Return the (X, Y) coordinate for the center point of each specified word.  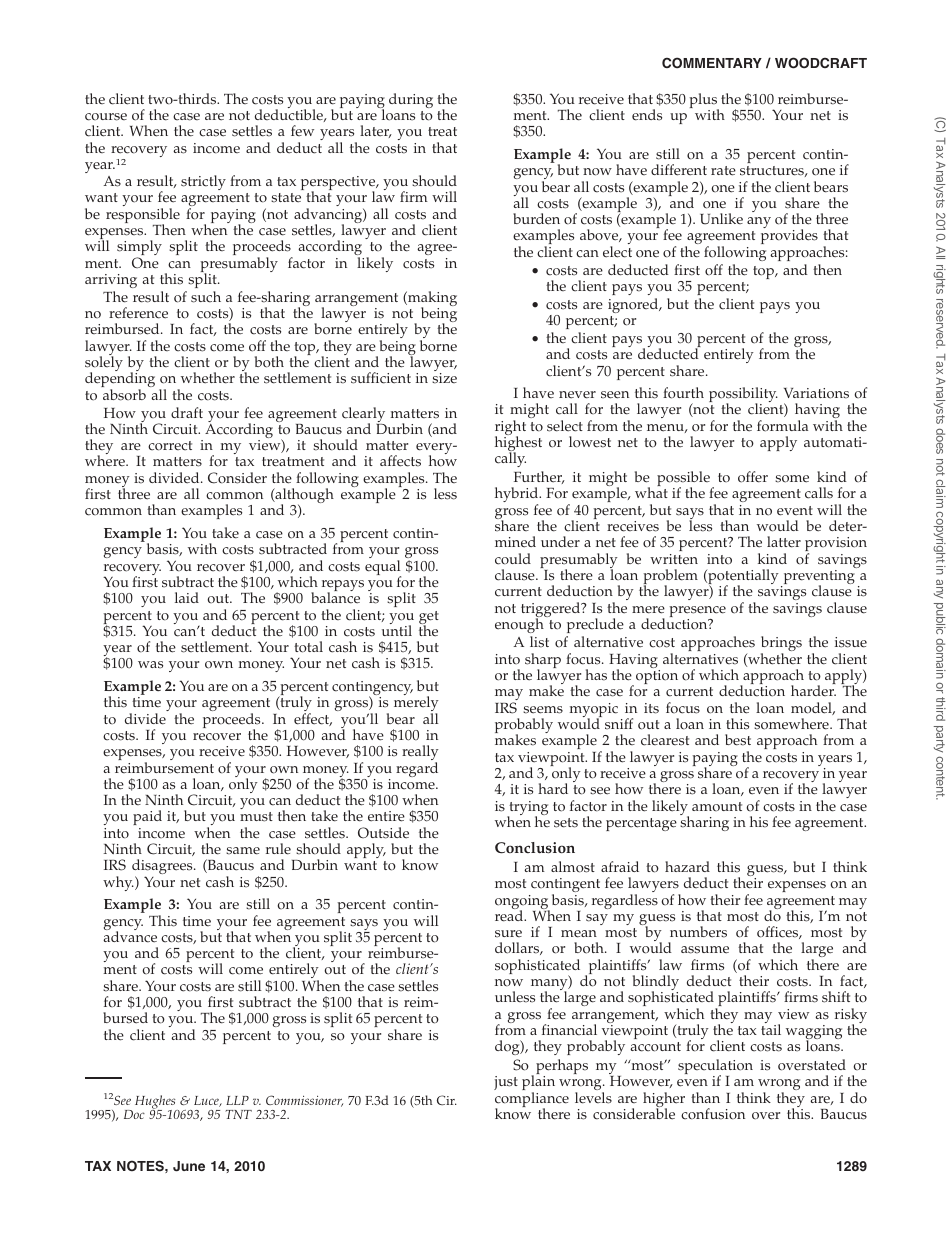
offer (753, 477)
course (106, 117)
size (444, 378)
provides (789, 236)
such (206, 297)
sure (508, 934)
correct (170, 446)
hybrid (518, 496)
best (738, 740)
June (189, 1166)
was (150, 665)
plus (704, 102)
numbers (698, 932)
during (411, 100)
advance (130, 936)
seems (543, 710)
